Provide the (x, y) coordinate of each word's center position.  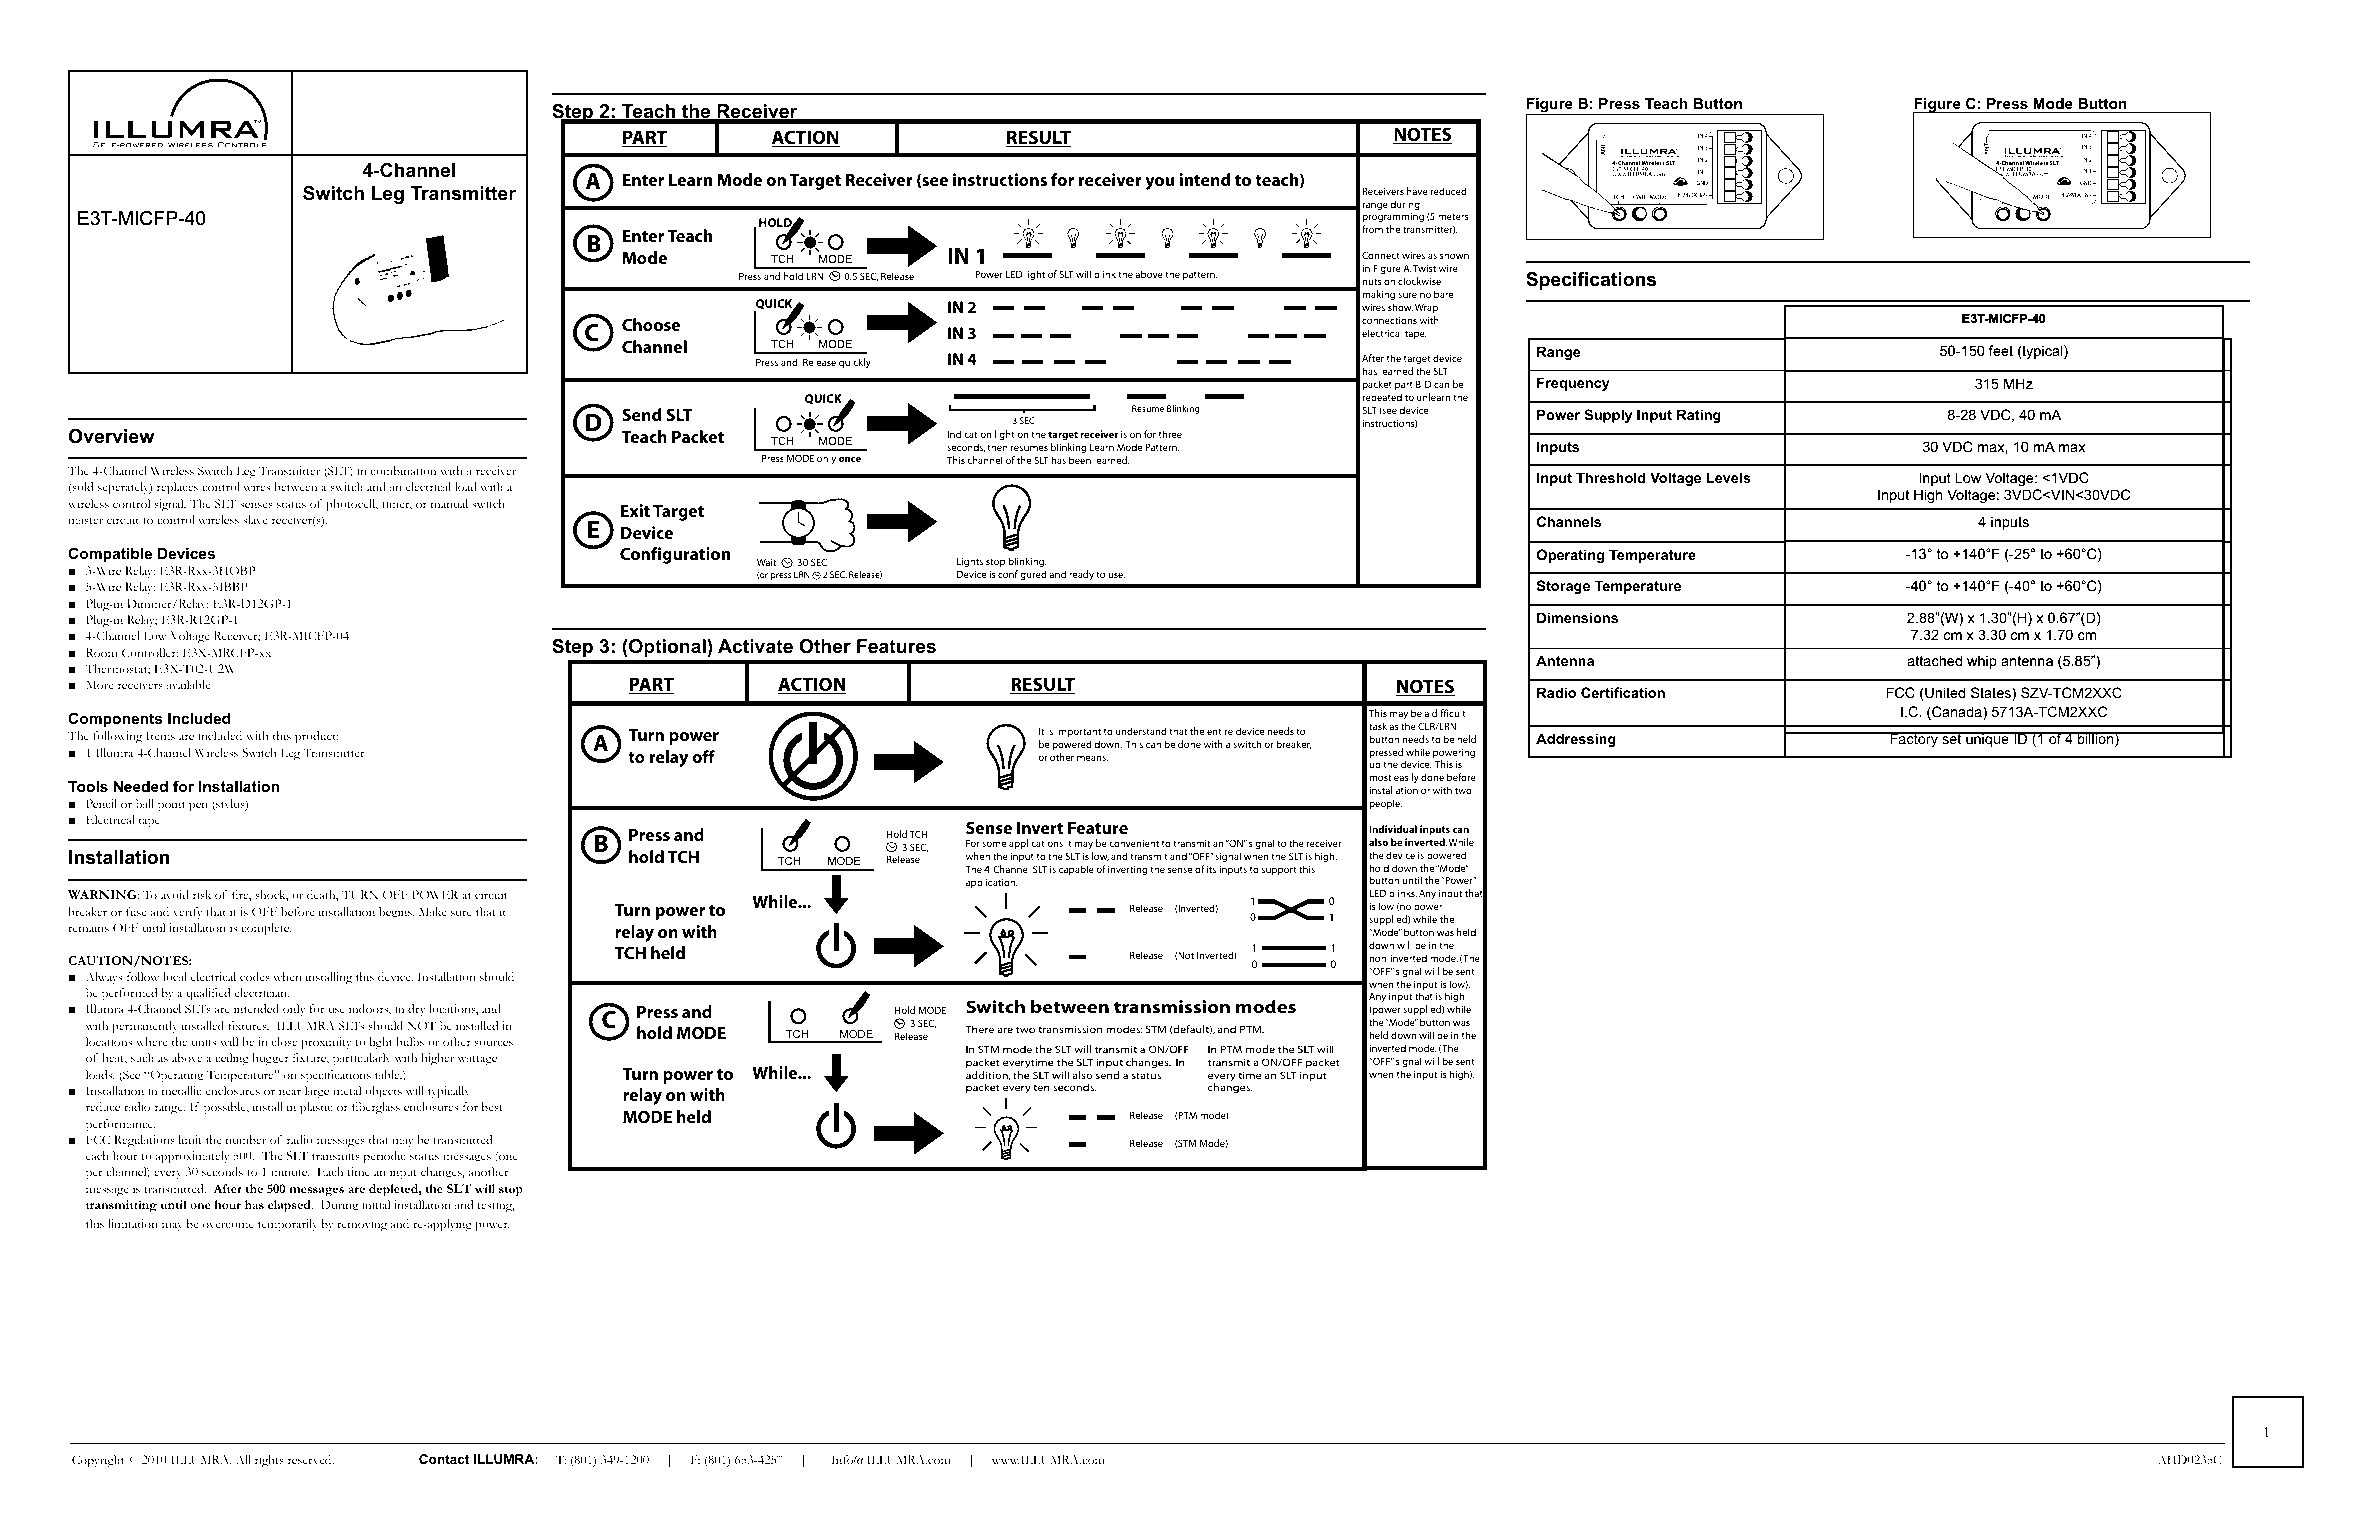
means (1092, 758)
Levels (1729, 477)
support (1279, 870)
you (1159, 183)
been (1080, 460)
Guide (474, 112)
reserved (311, 1459)
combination (403, 470)
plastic (316, 1108)
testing (496, 1206)
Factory (1914, 739)
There (979, 1029)
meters (1453, 216)
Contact (444, 1459)
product (316, 737)
